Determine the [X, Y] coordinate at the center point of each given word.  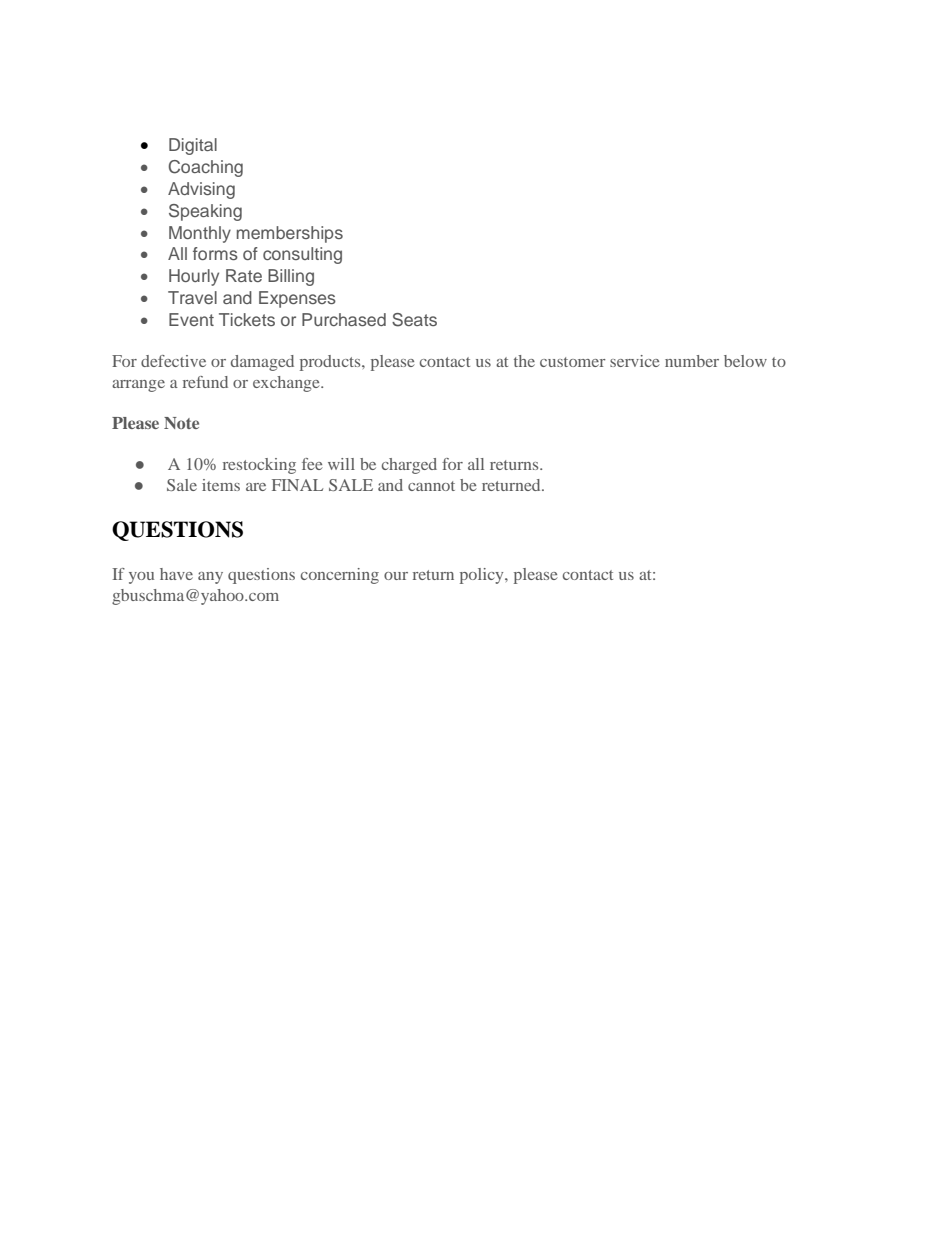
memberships [290, 234]
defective [173, 361]
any [210, 578]
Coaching [206, 168]
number [692, 361]
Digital [193, 146]
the [524, 361]
